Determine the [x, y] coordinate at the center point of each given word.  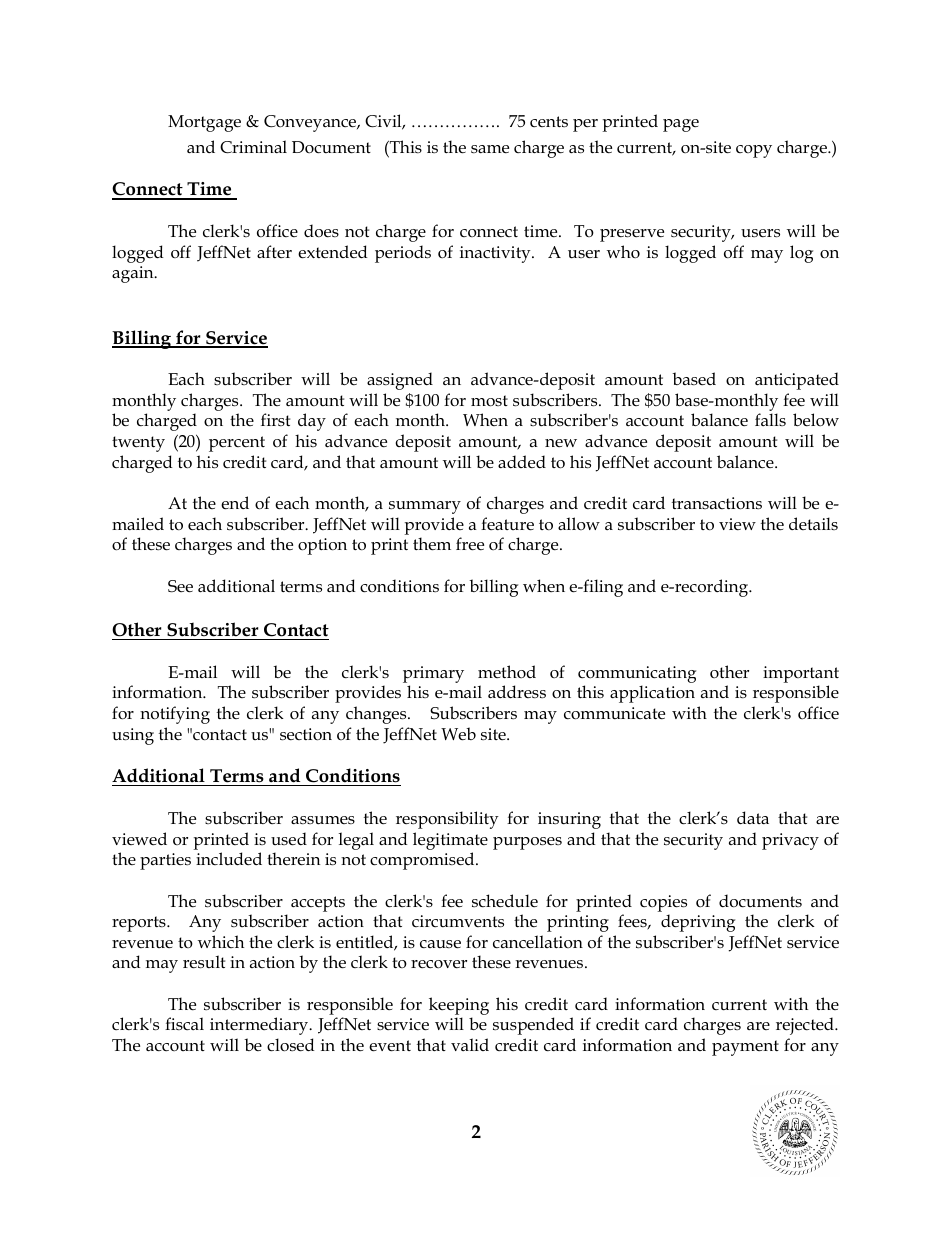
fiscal [184, 1023]
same [490, 149]
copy [754, 151]
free [470, 544]
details [813, 523]
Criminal [253, 147]
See [180, 586]
